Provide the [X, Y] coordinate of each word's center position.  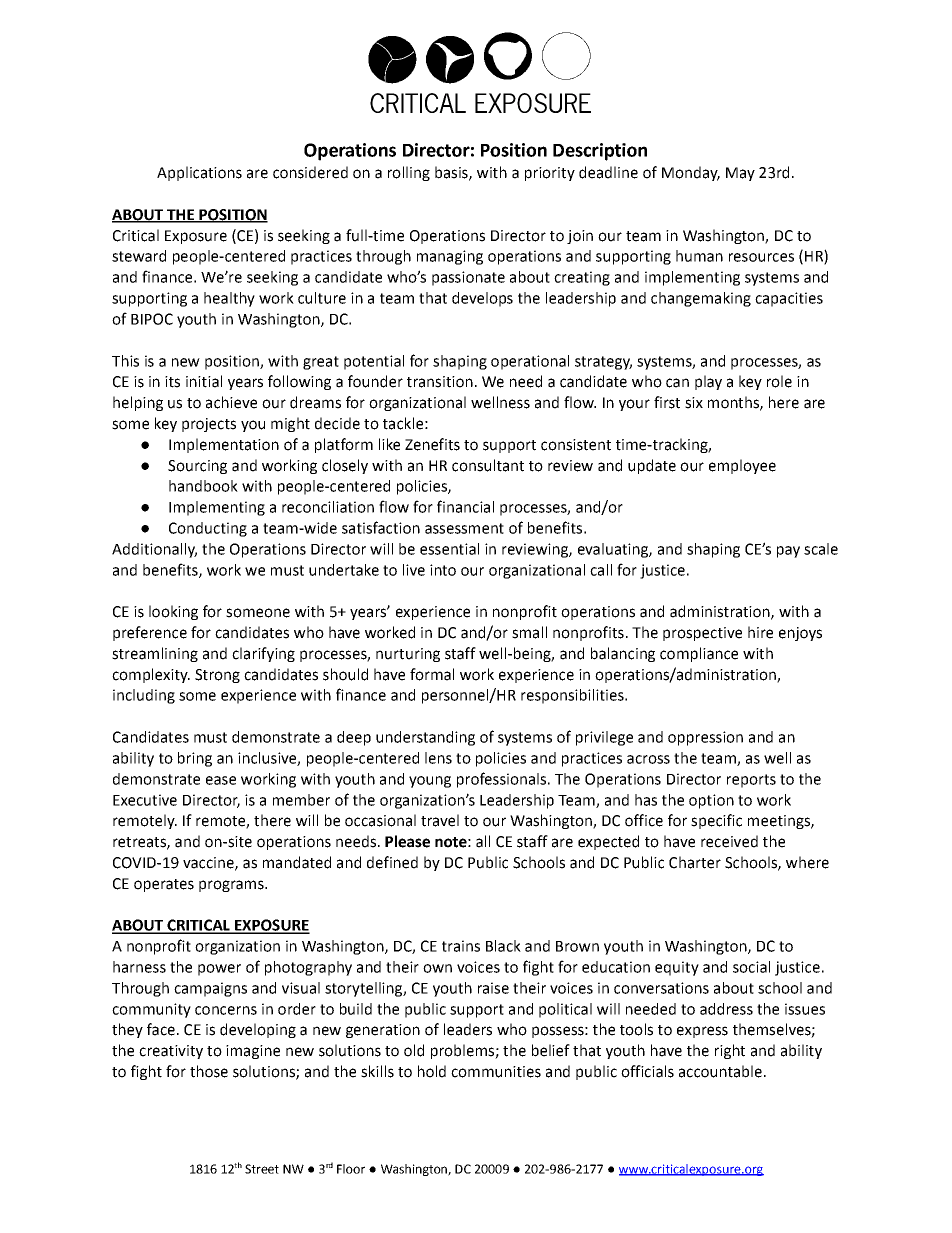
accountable [720, 1071]
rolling [409, 173]
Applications [199, 173]
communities [496, 1072]
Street [262, 1169]
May [740, 174]
